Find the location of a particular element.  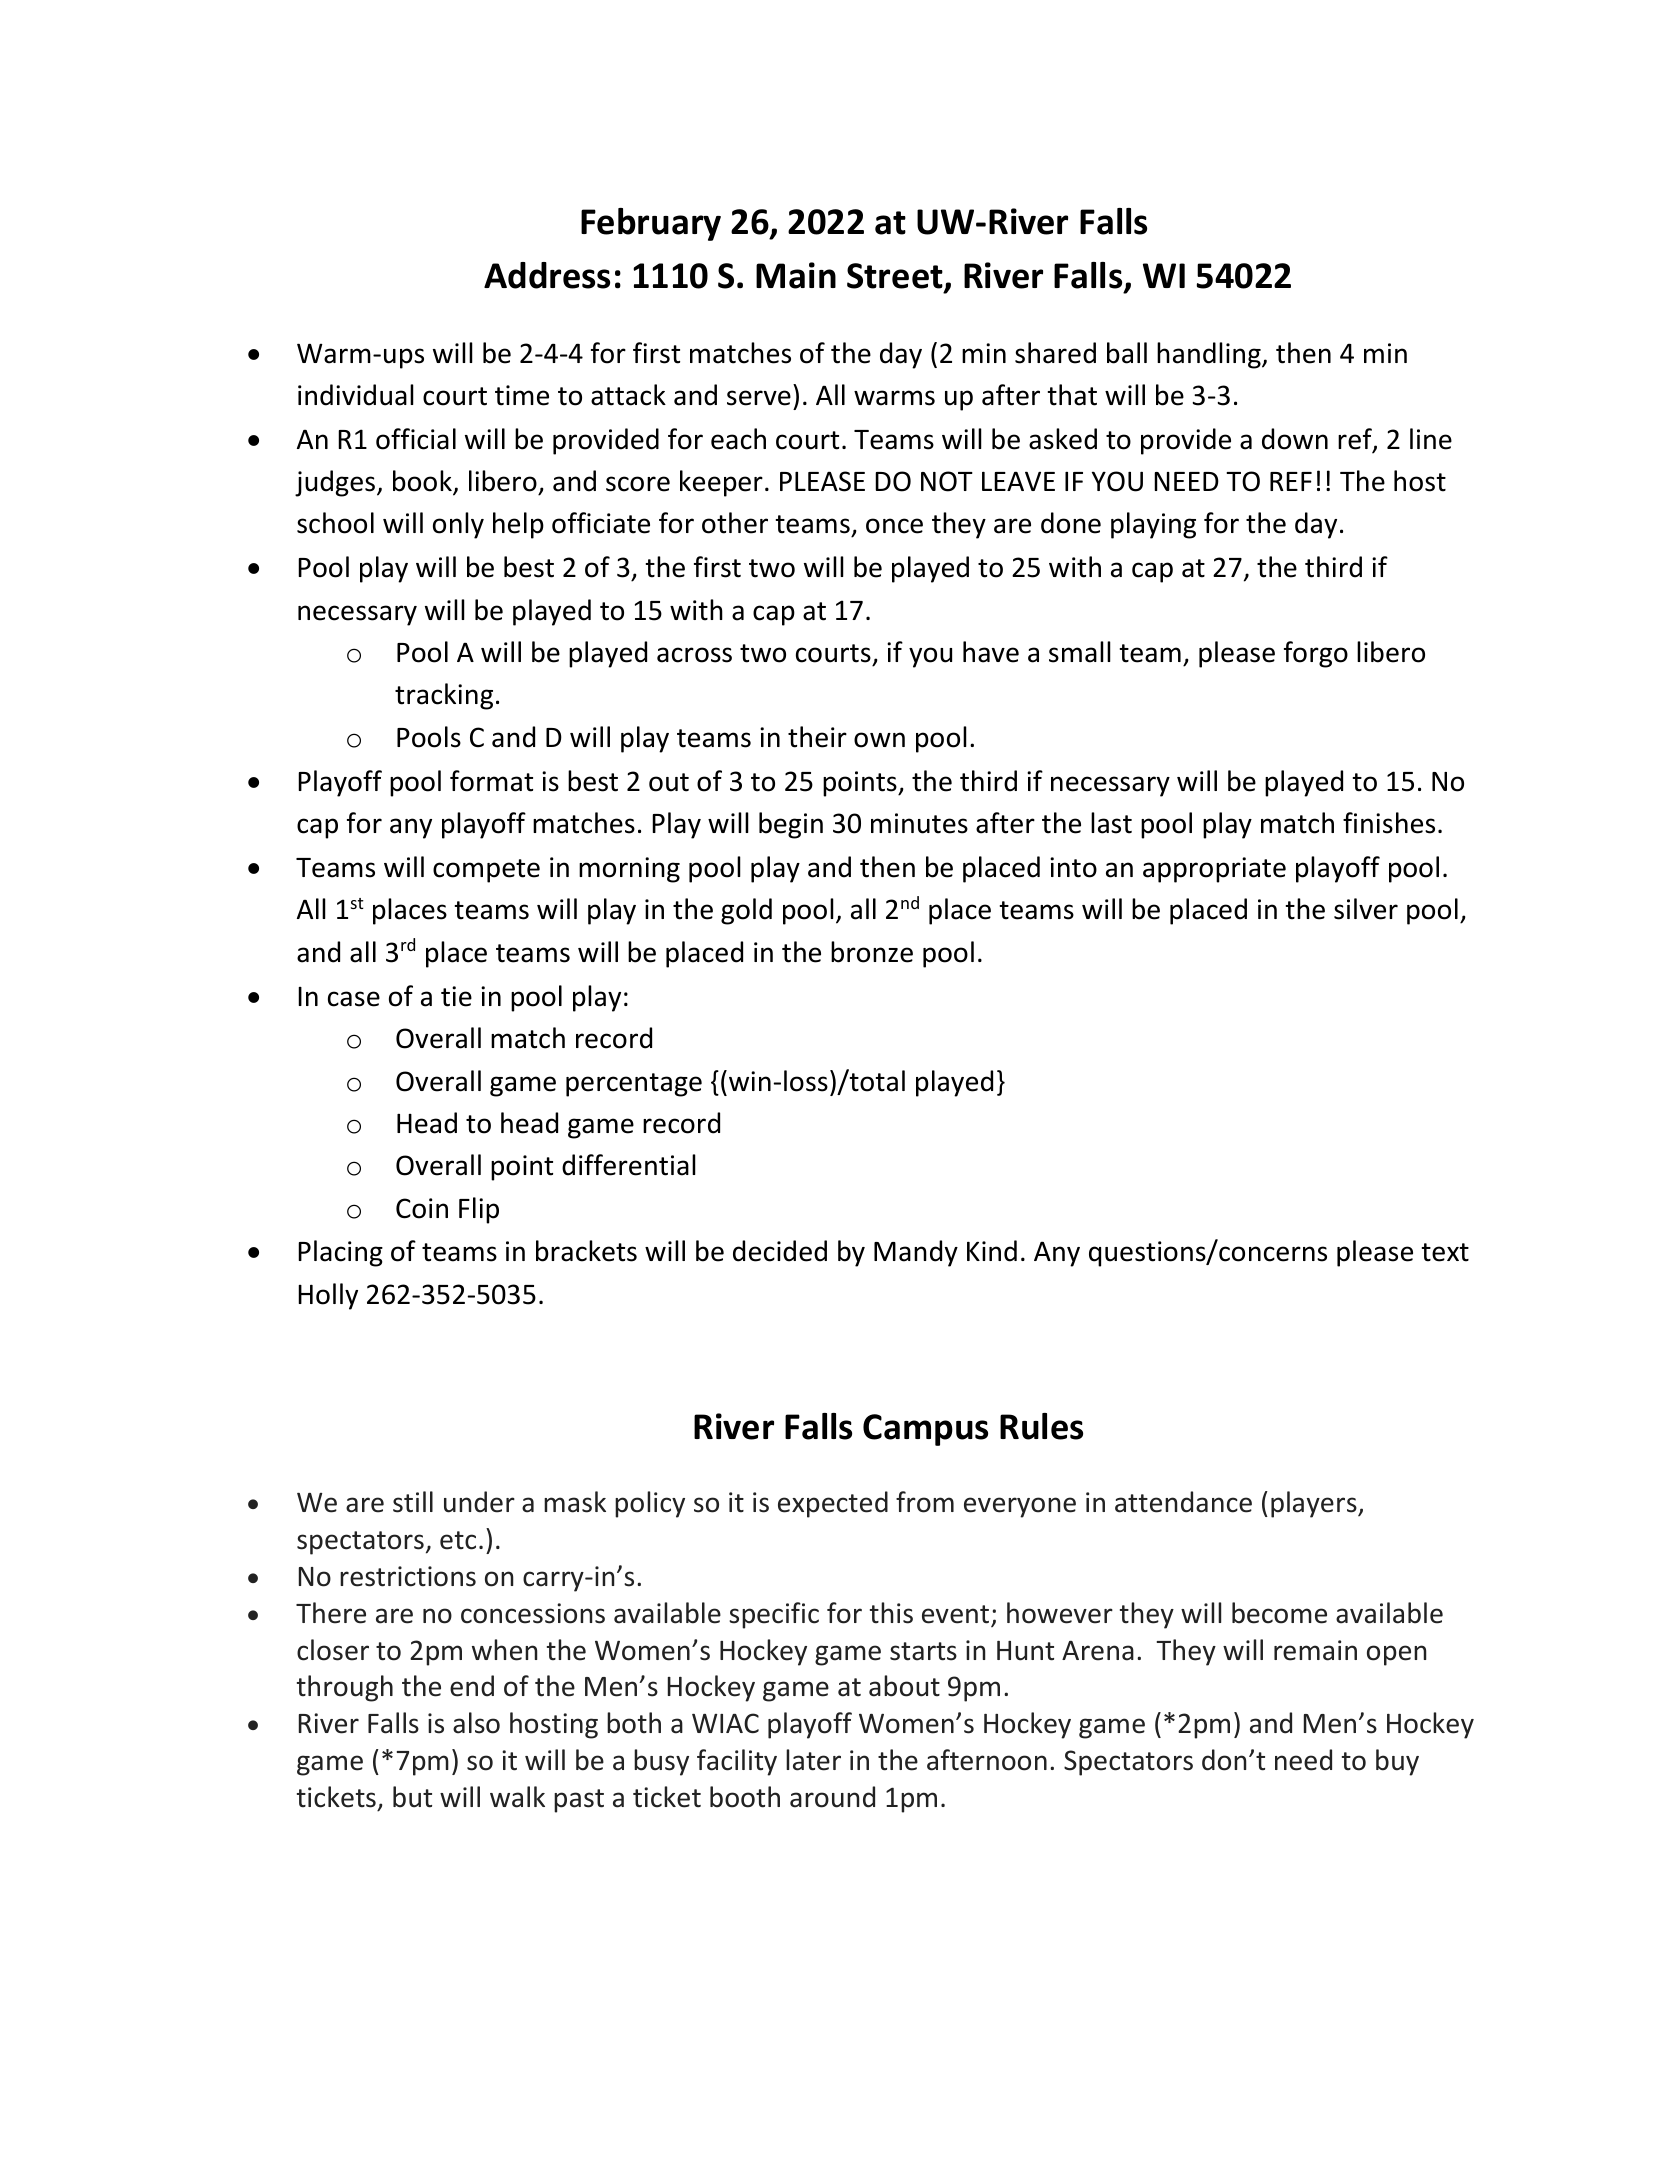

buy is located at coordinates (1397, 1762).
